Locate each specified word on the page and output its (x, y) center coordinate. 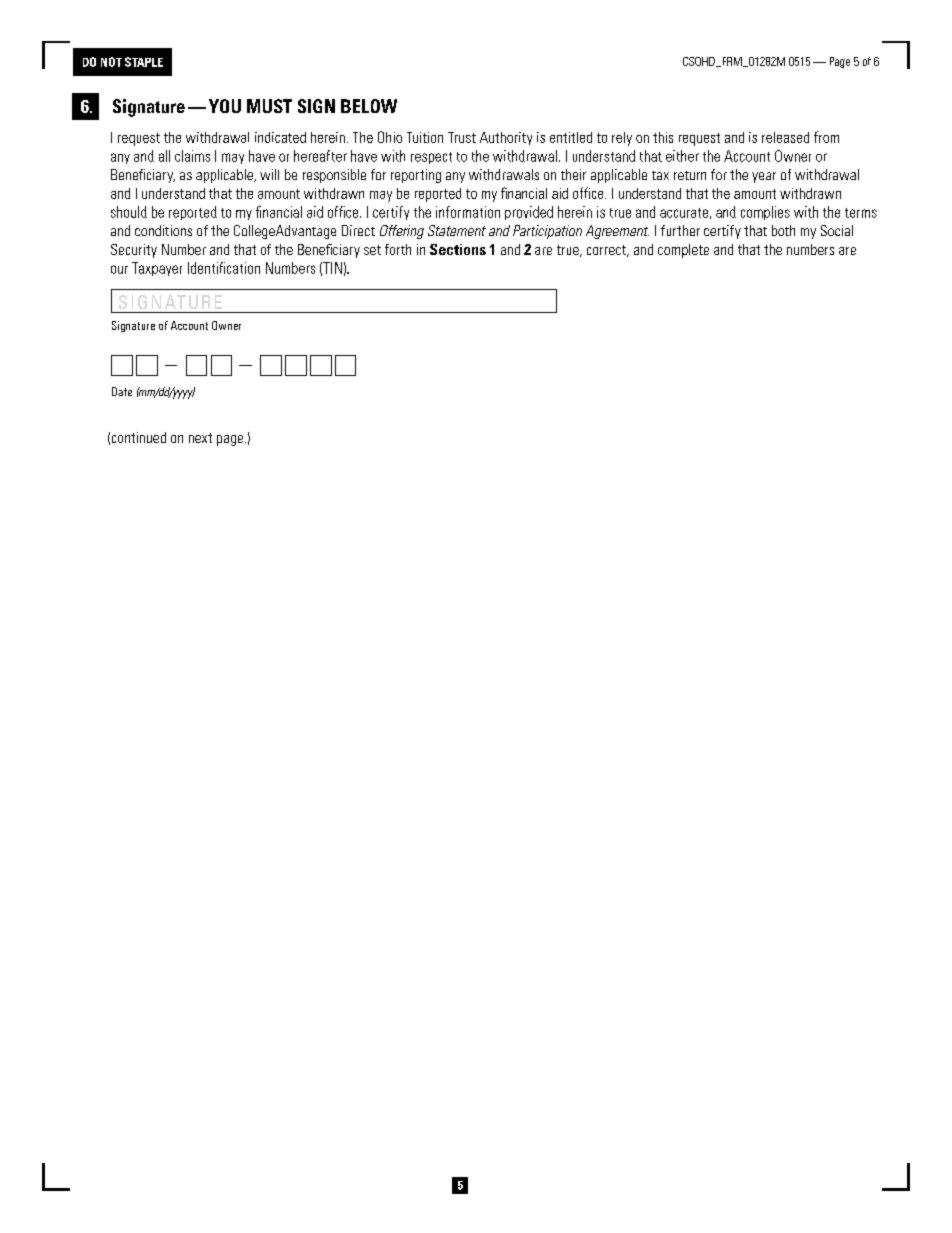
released (785, 137)
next (200, 438)
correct (607, 251)
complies (765, 213)
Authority (506, 138)
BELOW (369, 106)
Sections (458, 249)
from (826, 137)
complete (683, 251)
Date (122, 391)
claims (192, 156)
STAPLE (144, 62)
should (129, 212)
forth (398, 249)
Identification (224, 268)
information (468, 212)
